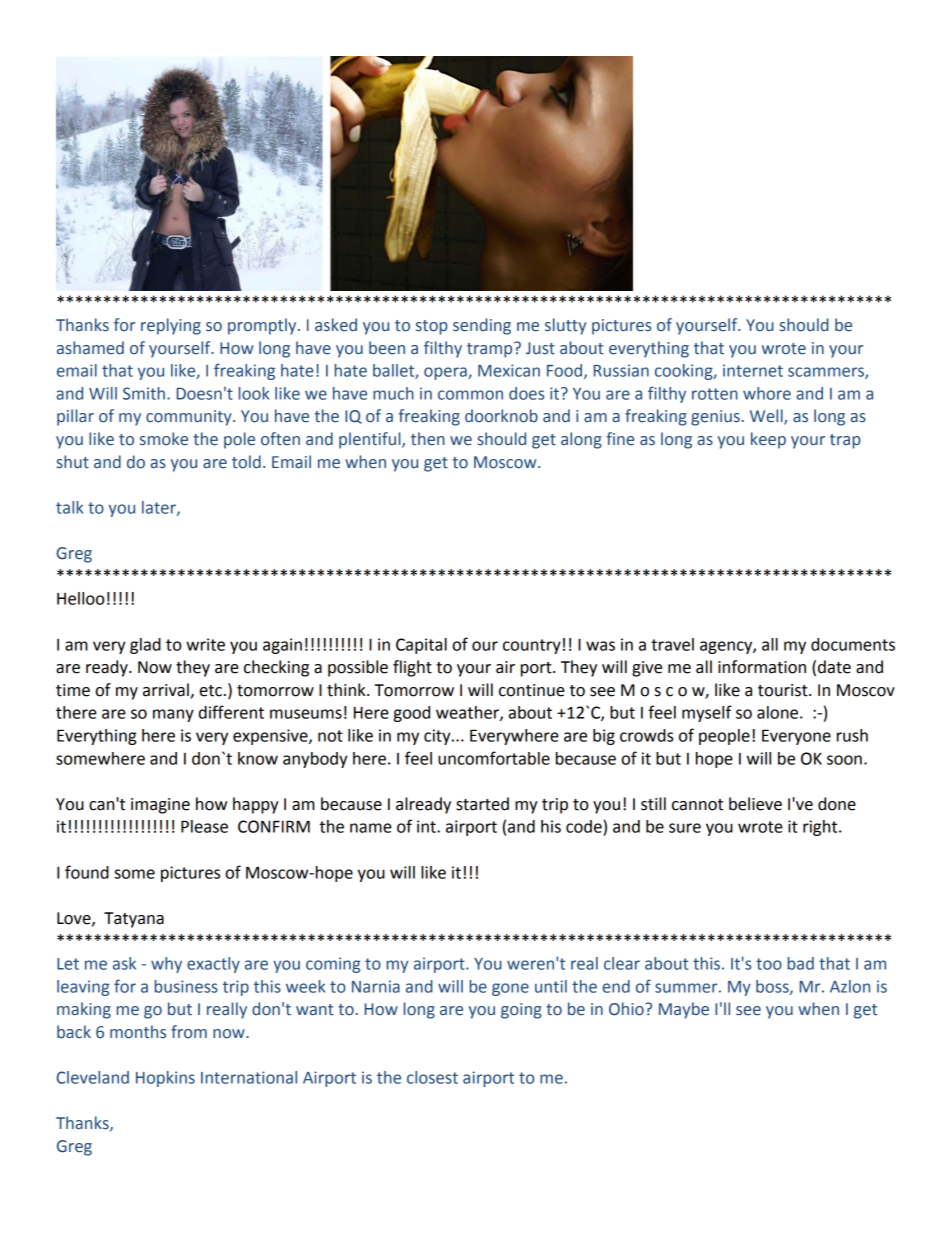  What do you see at coordinates (428, 439) in the screenshot?
I see `then` at bounding box center [428, 439].
